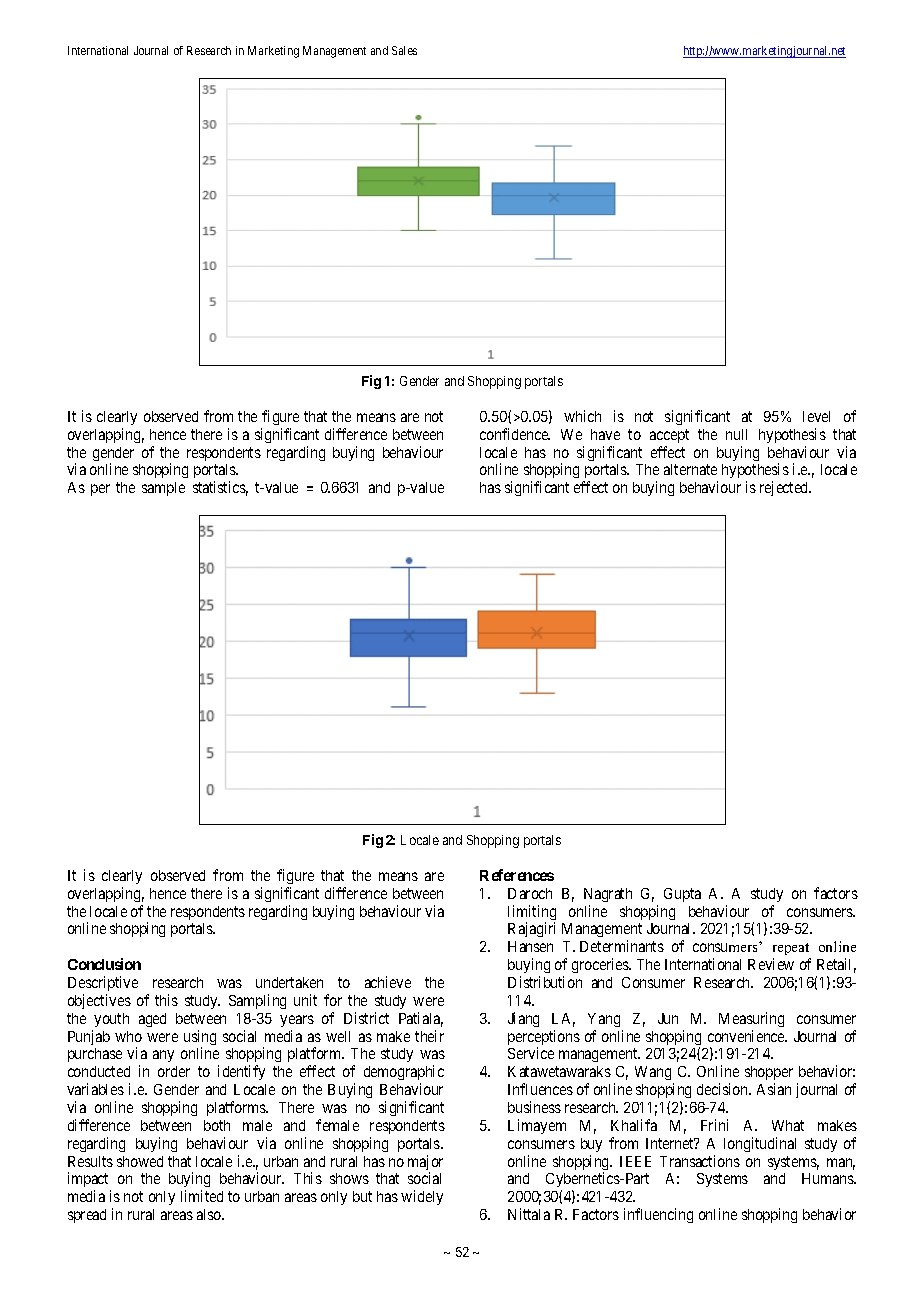  Describe the element at coordinates (785, 488) in the screenshot. I see `rejected` at that location.
